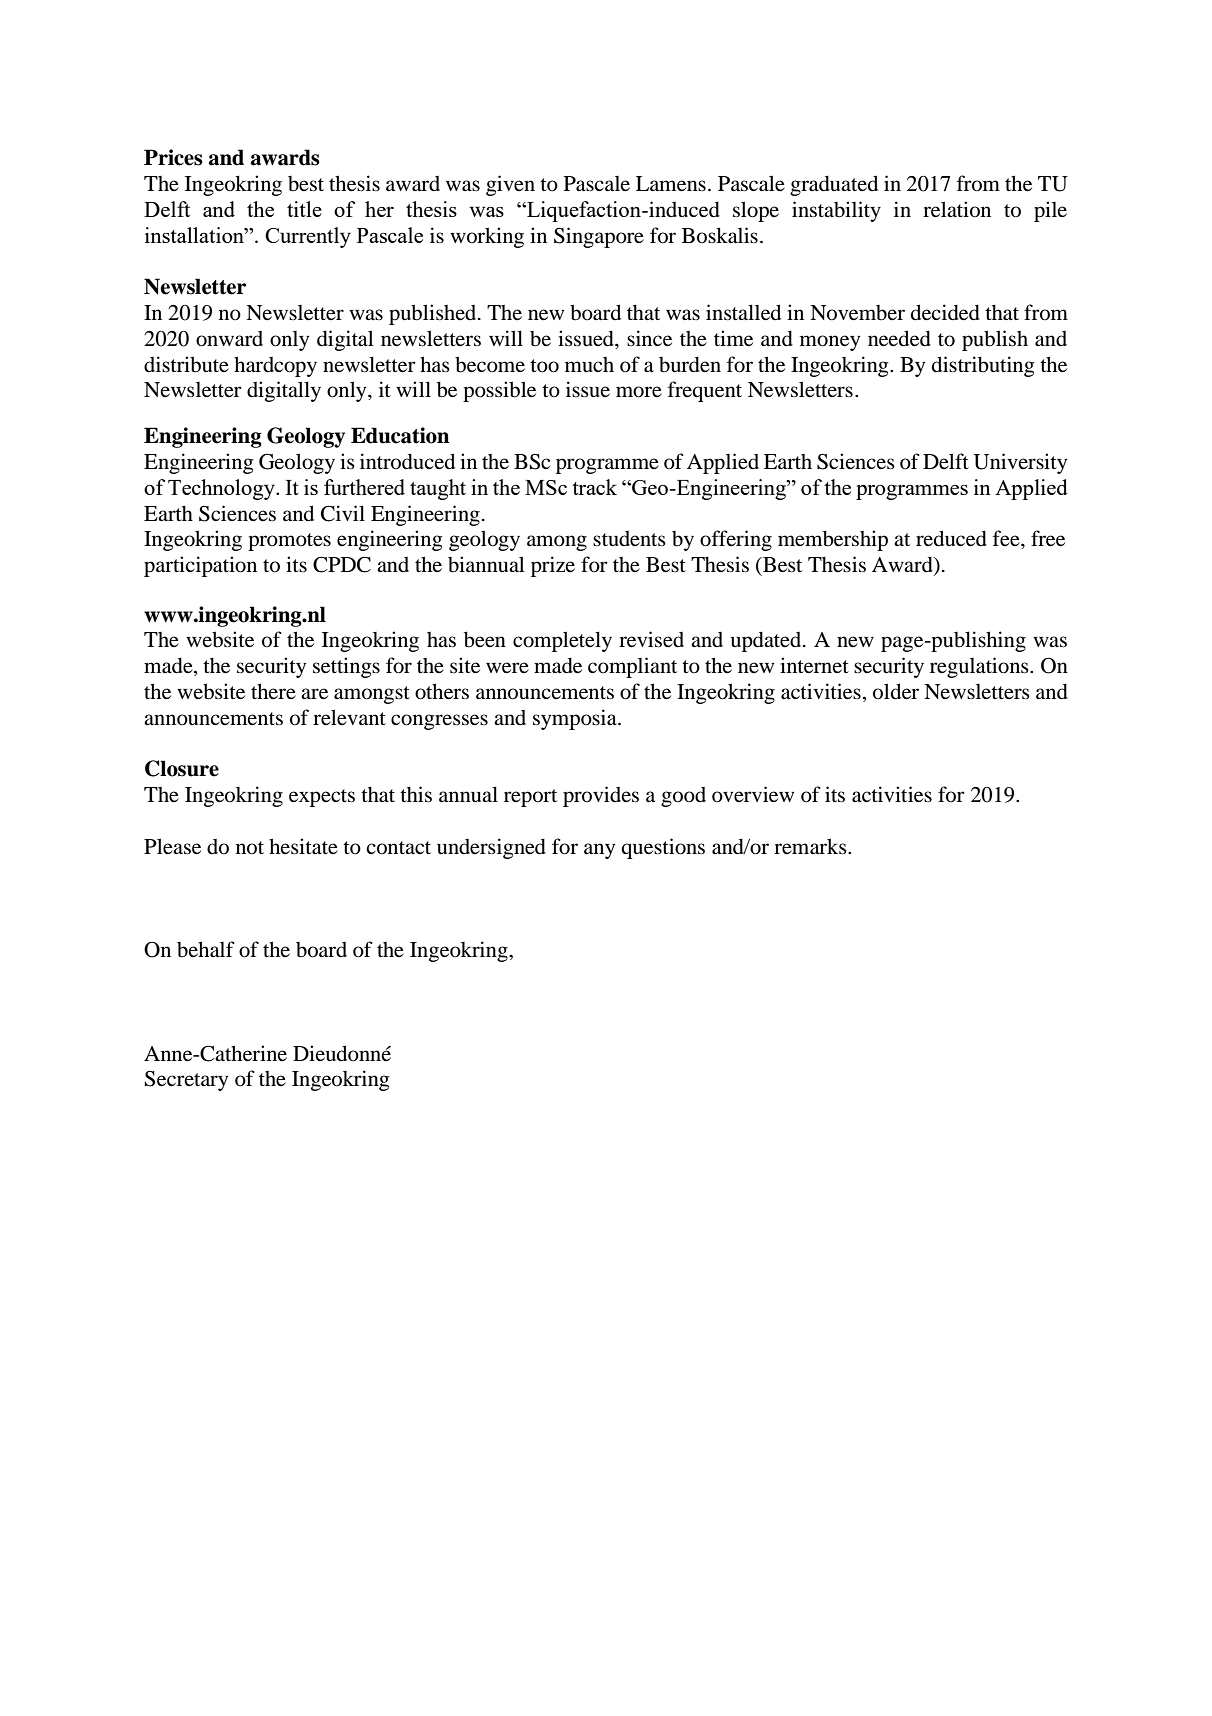  Describe the element at coordinates (594, 487) in the screenshot. I see `track` at that location.
